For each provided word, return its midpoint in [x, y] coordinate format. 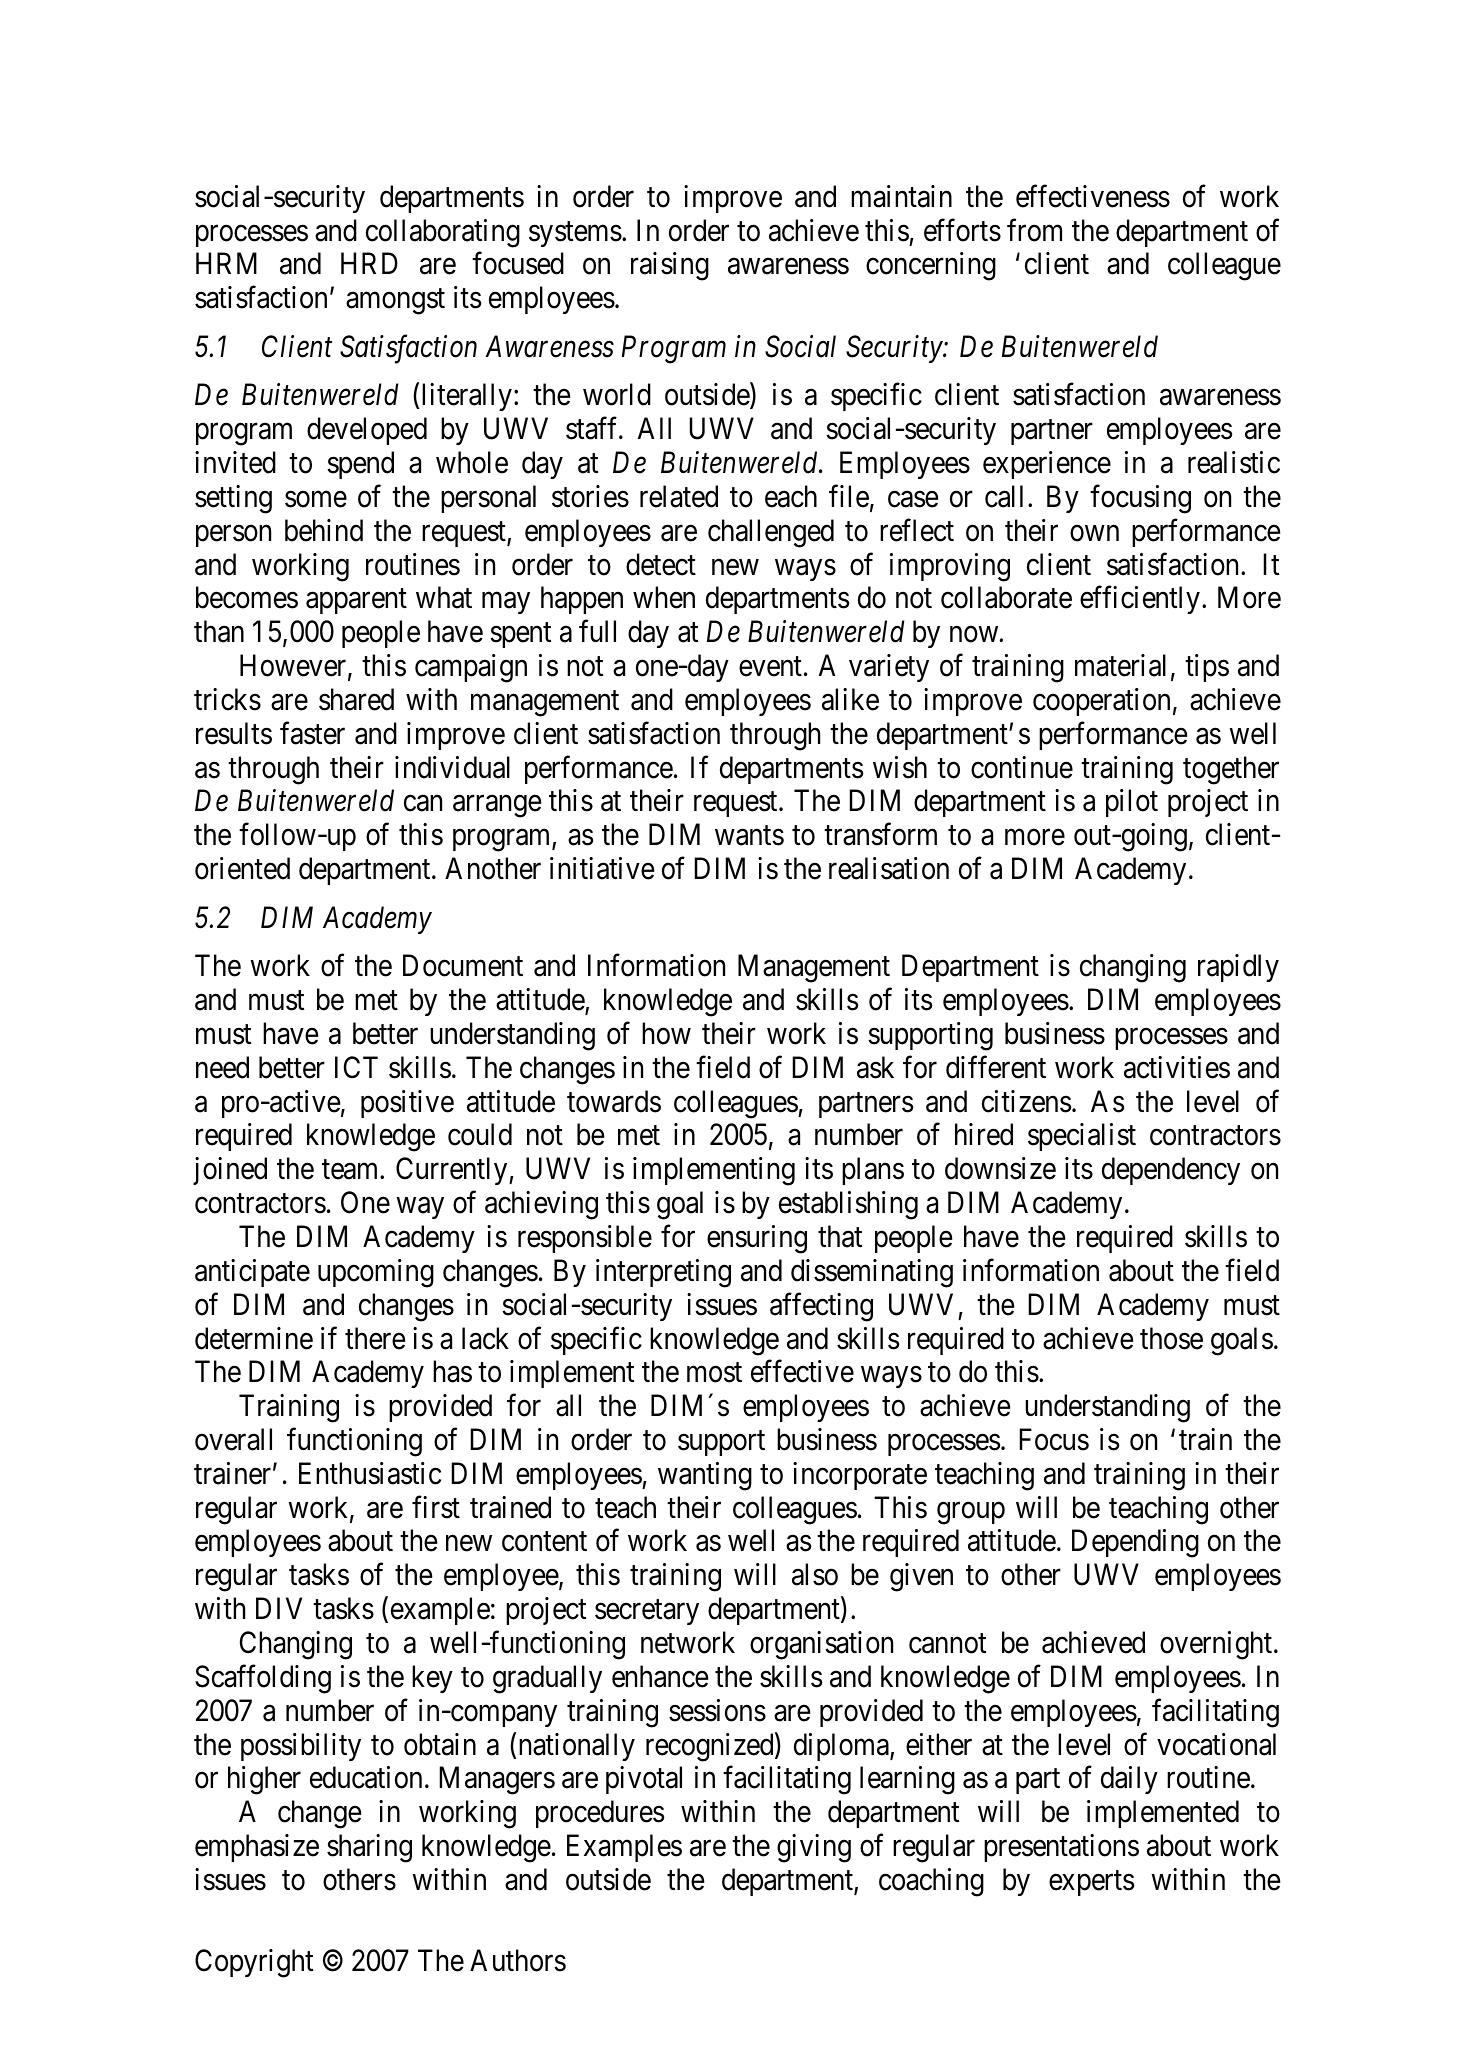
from [1034, 230]
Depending [1135, 1543]
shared [356, 699]
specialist [1082, 1137]
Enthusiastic [370, 1473]
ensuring [757, 1239]
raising [670, 266]
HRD [369, 263]
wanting [705, 1476]
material [1120, 665]
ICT [356, 1067]
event [770, 667]
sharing [369, 1848]
